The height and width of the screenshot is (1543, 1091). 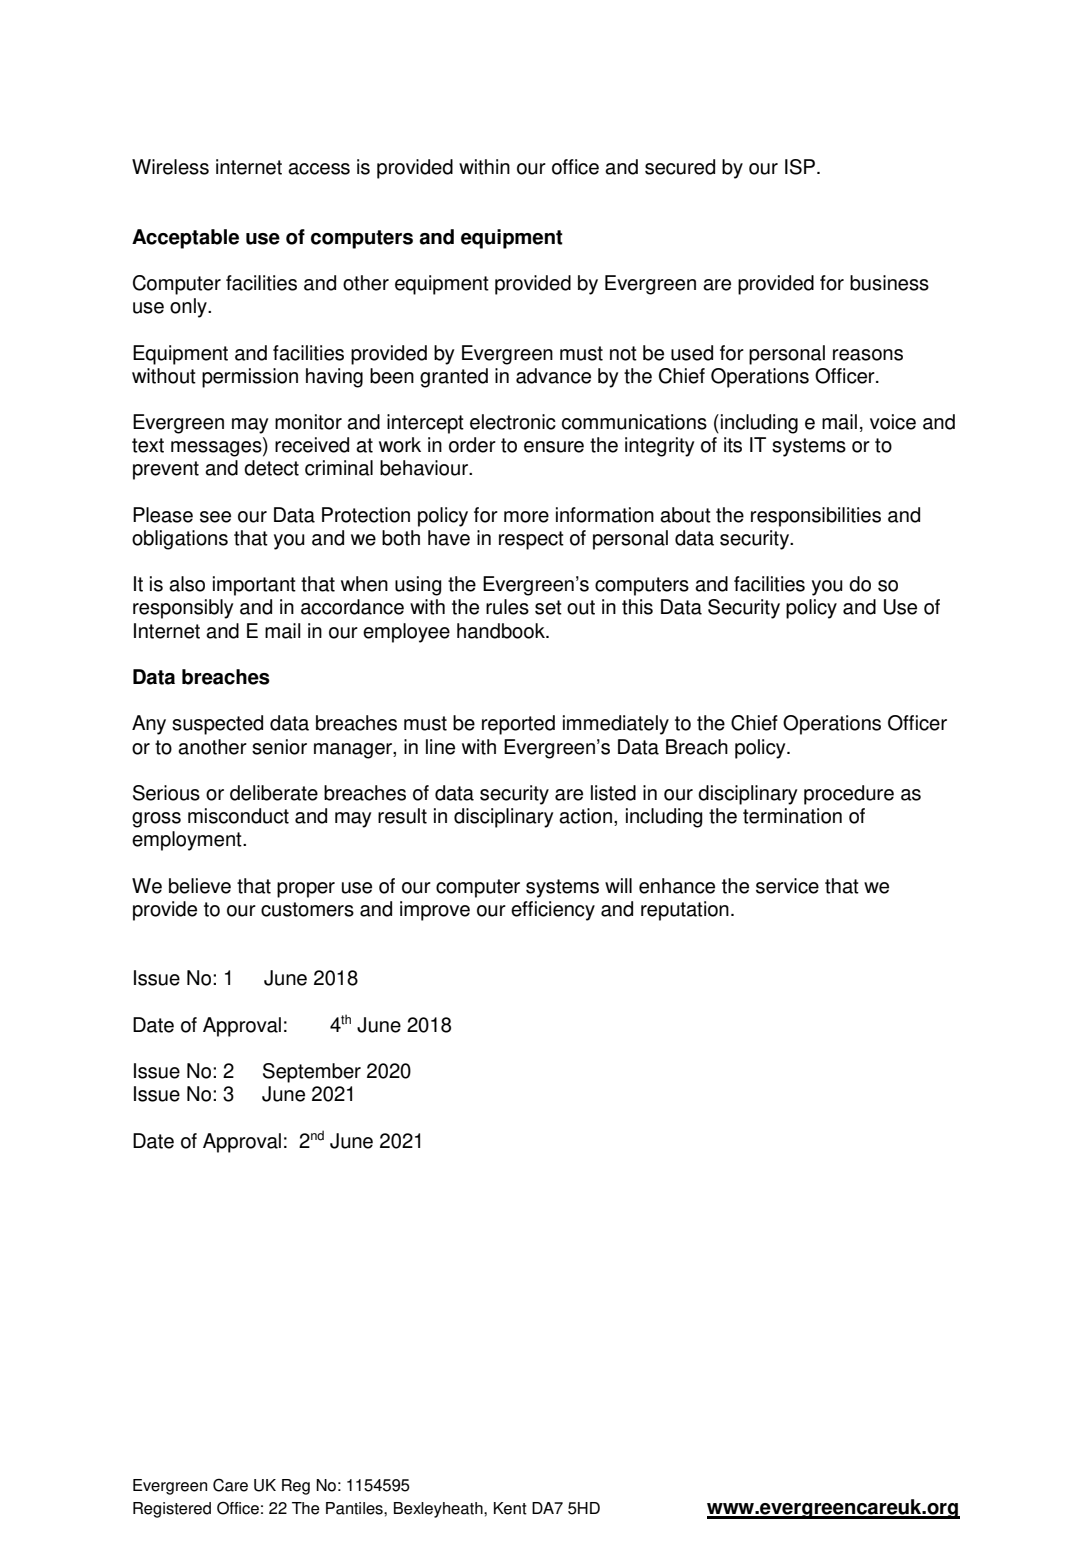 What do you see at coordinates (800, 167) in the screenshot?
I see `ISP` at bounding box center [800, 167].
